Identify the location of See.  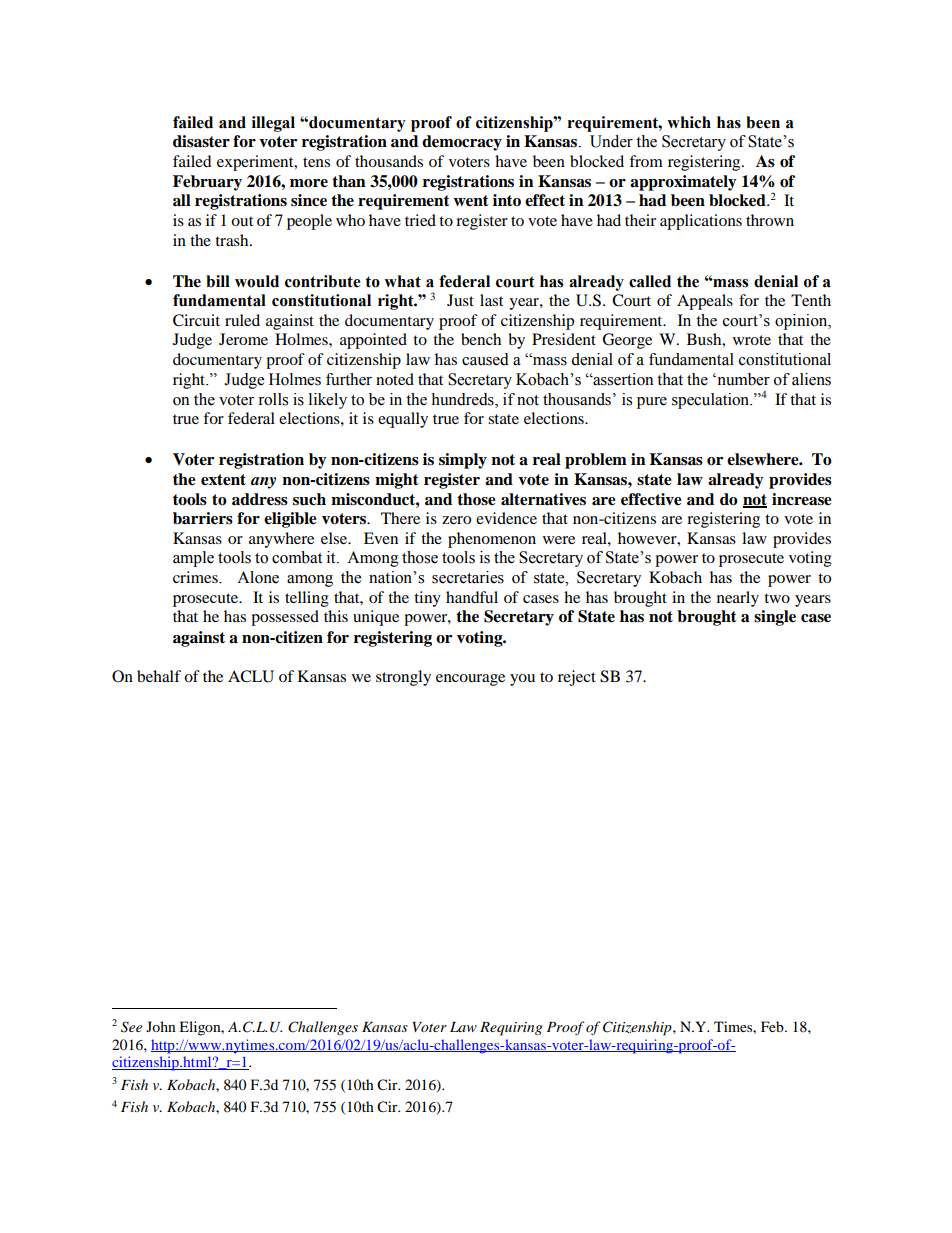
(131, 1027).
